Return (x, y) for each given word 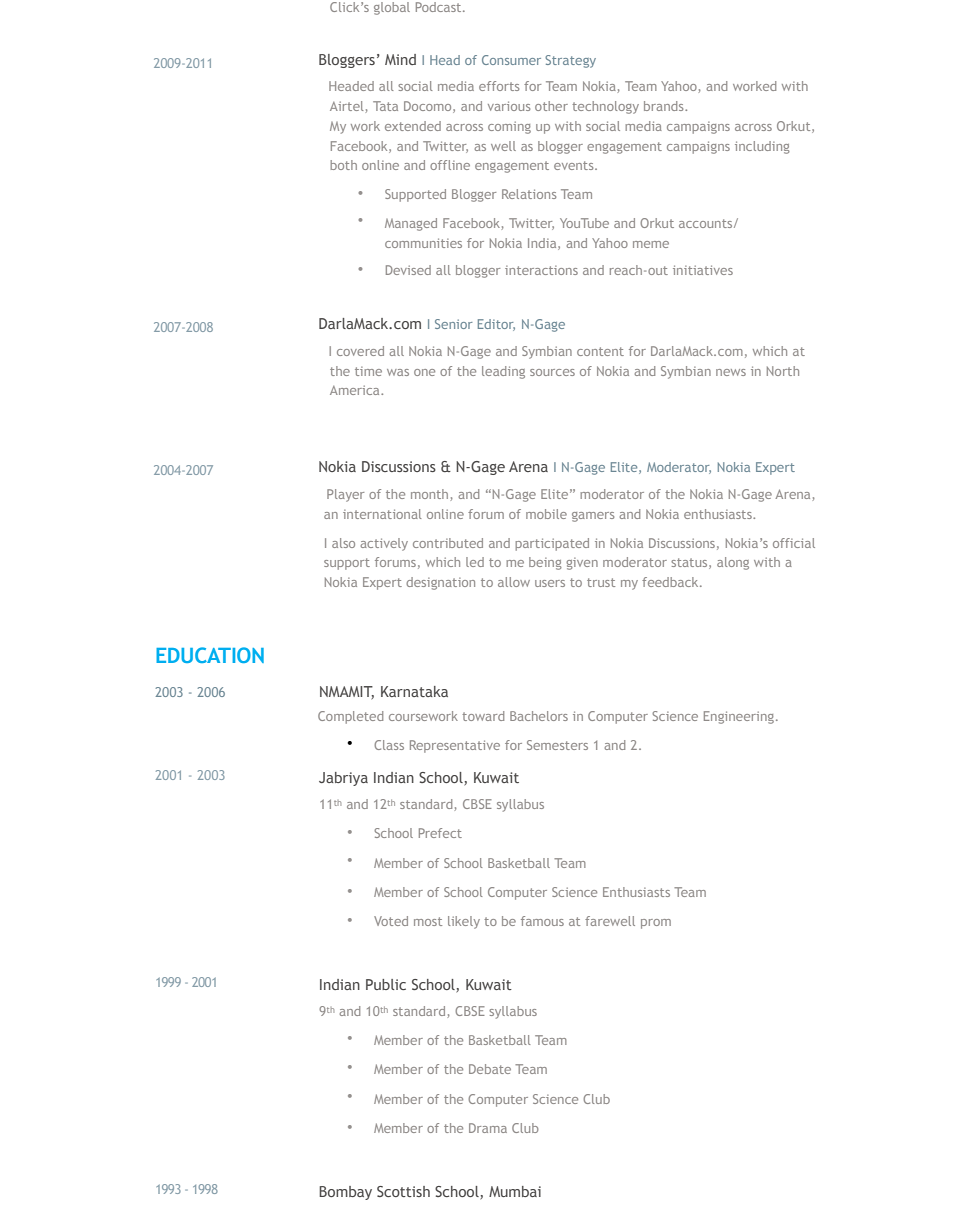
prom (656, 924)
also (343, 543)
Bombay (345, 1193)
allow (514, 582)
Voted (391, 921)
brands (665, 106)
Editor (496, 325)
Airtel (348, 107)
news (731, 372)
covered (360, 351)
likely (464, 922)
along (733, 563)
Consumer (511, 60)
